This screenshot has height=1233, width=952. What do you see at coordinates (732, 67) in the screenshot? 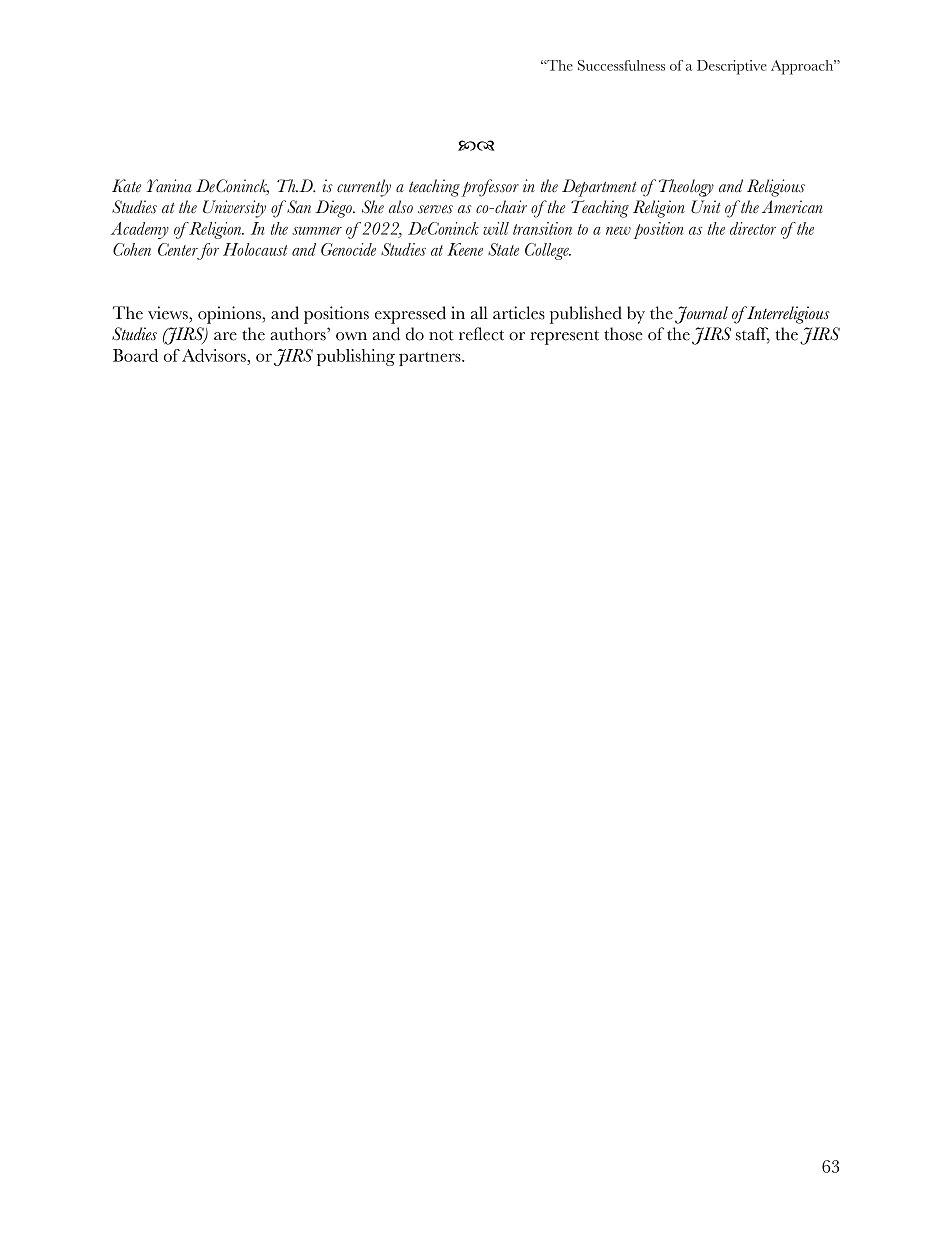
I see `Descriptive` at bounding box center [732, 67].
